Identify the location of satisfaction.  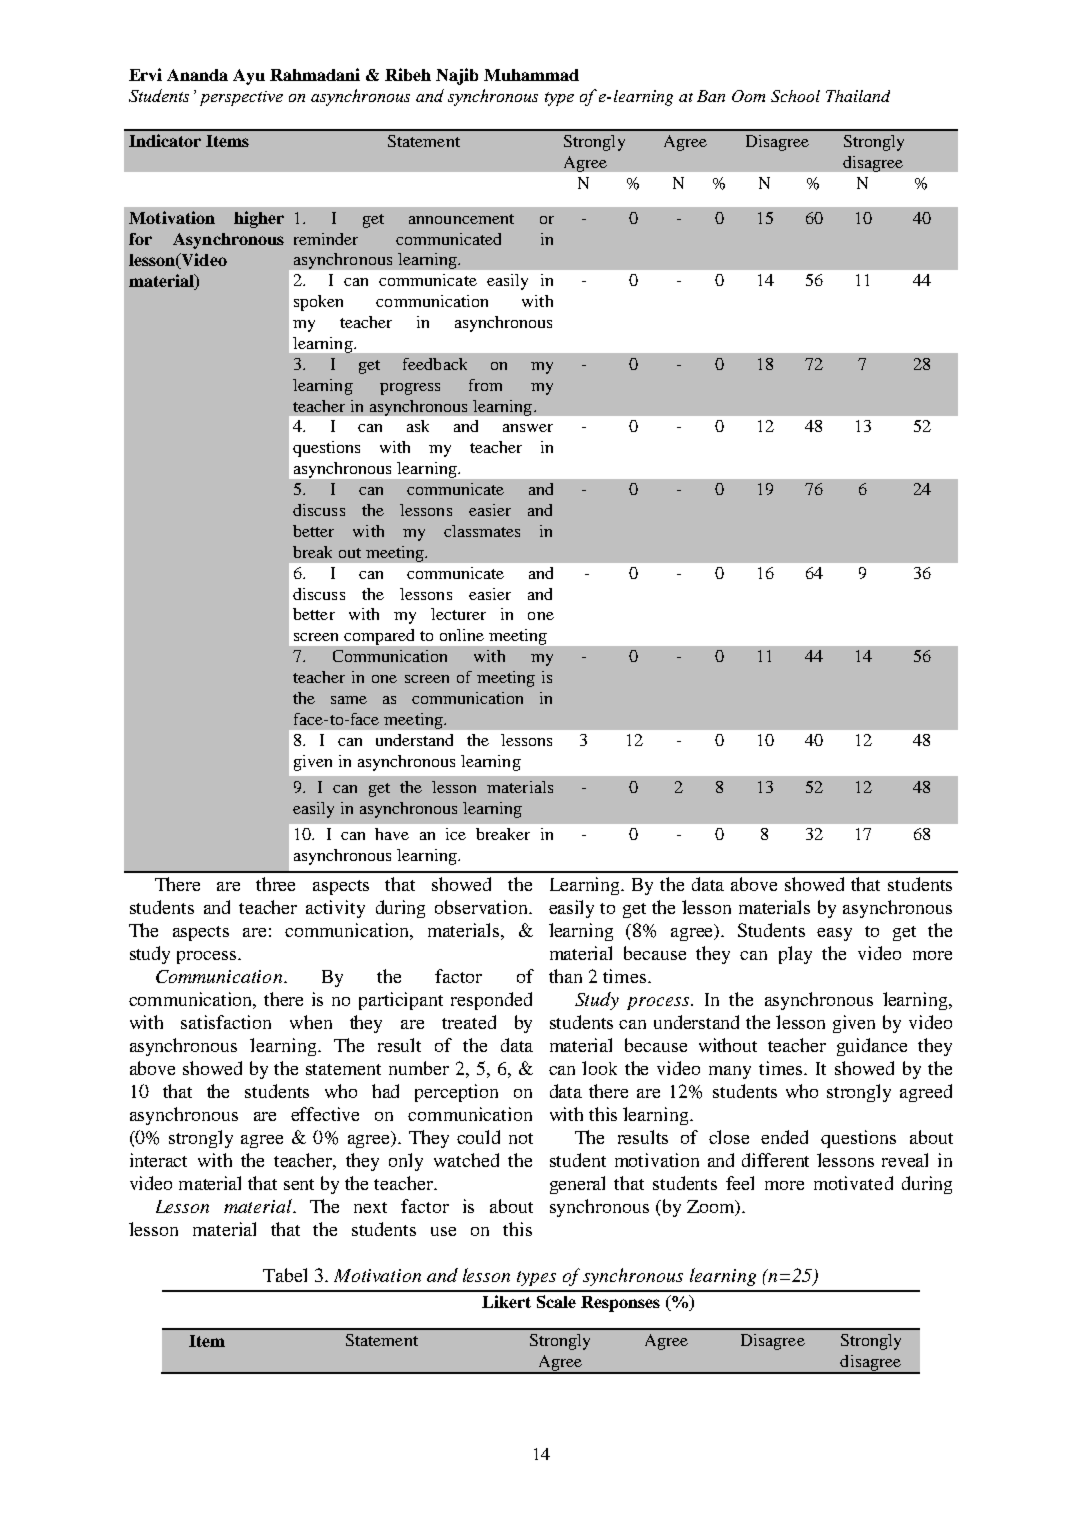
(226, 1022).
